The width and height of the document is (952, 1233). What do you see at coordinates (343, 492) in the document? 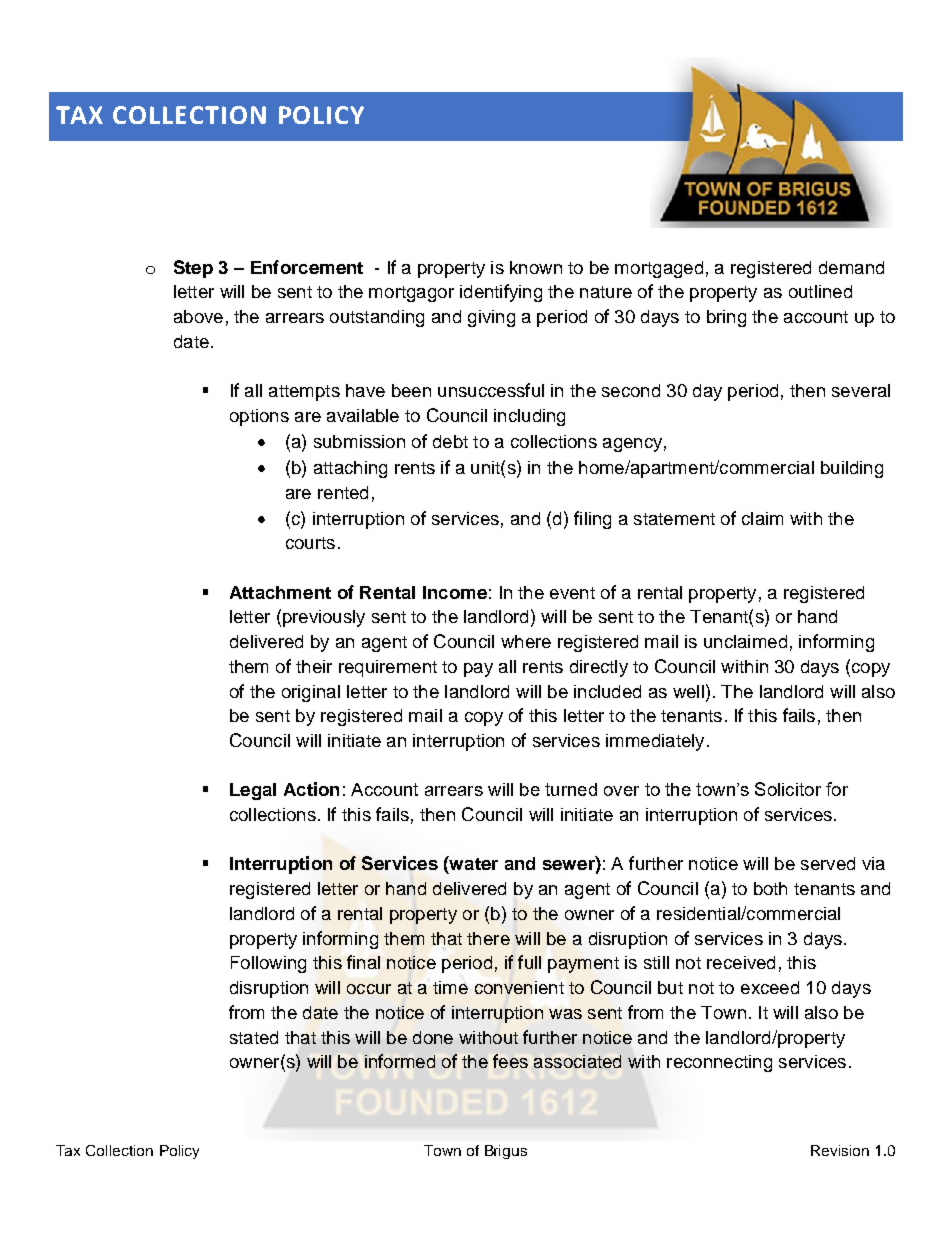
I see `rented` at bounding box center [343, 492].
